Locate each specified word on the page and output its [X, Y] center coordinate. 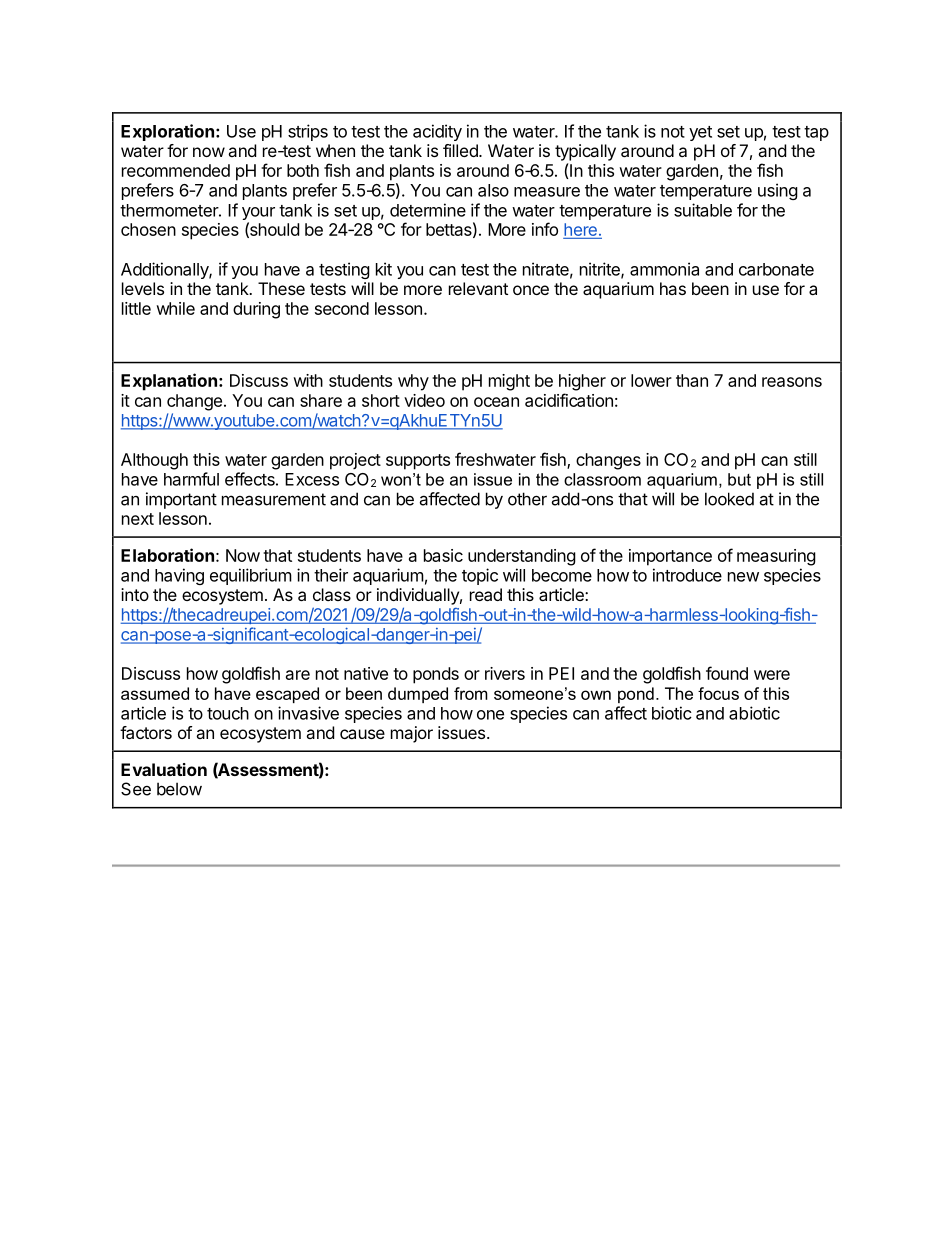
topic [480, 576]
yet [700, 133]
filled [461, 150]
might [509, 382]
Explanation [169, 382]
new [743, 577]
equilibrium [251, 576]
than [692, 380]
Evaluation [164, 769]
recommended [176, 170]
